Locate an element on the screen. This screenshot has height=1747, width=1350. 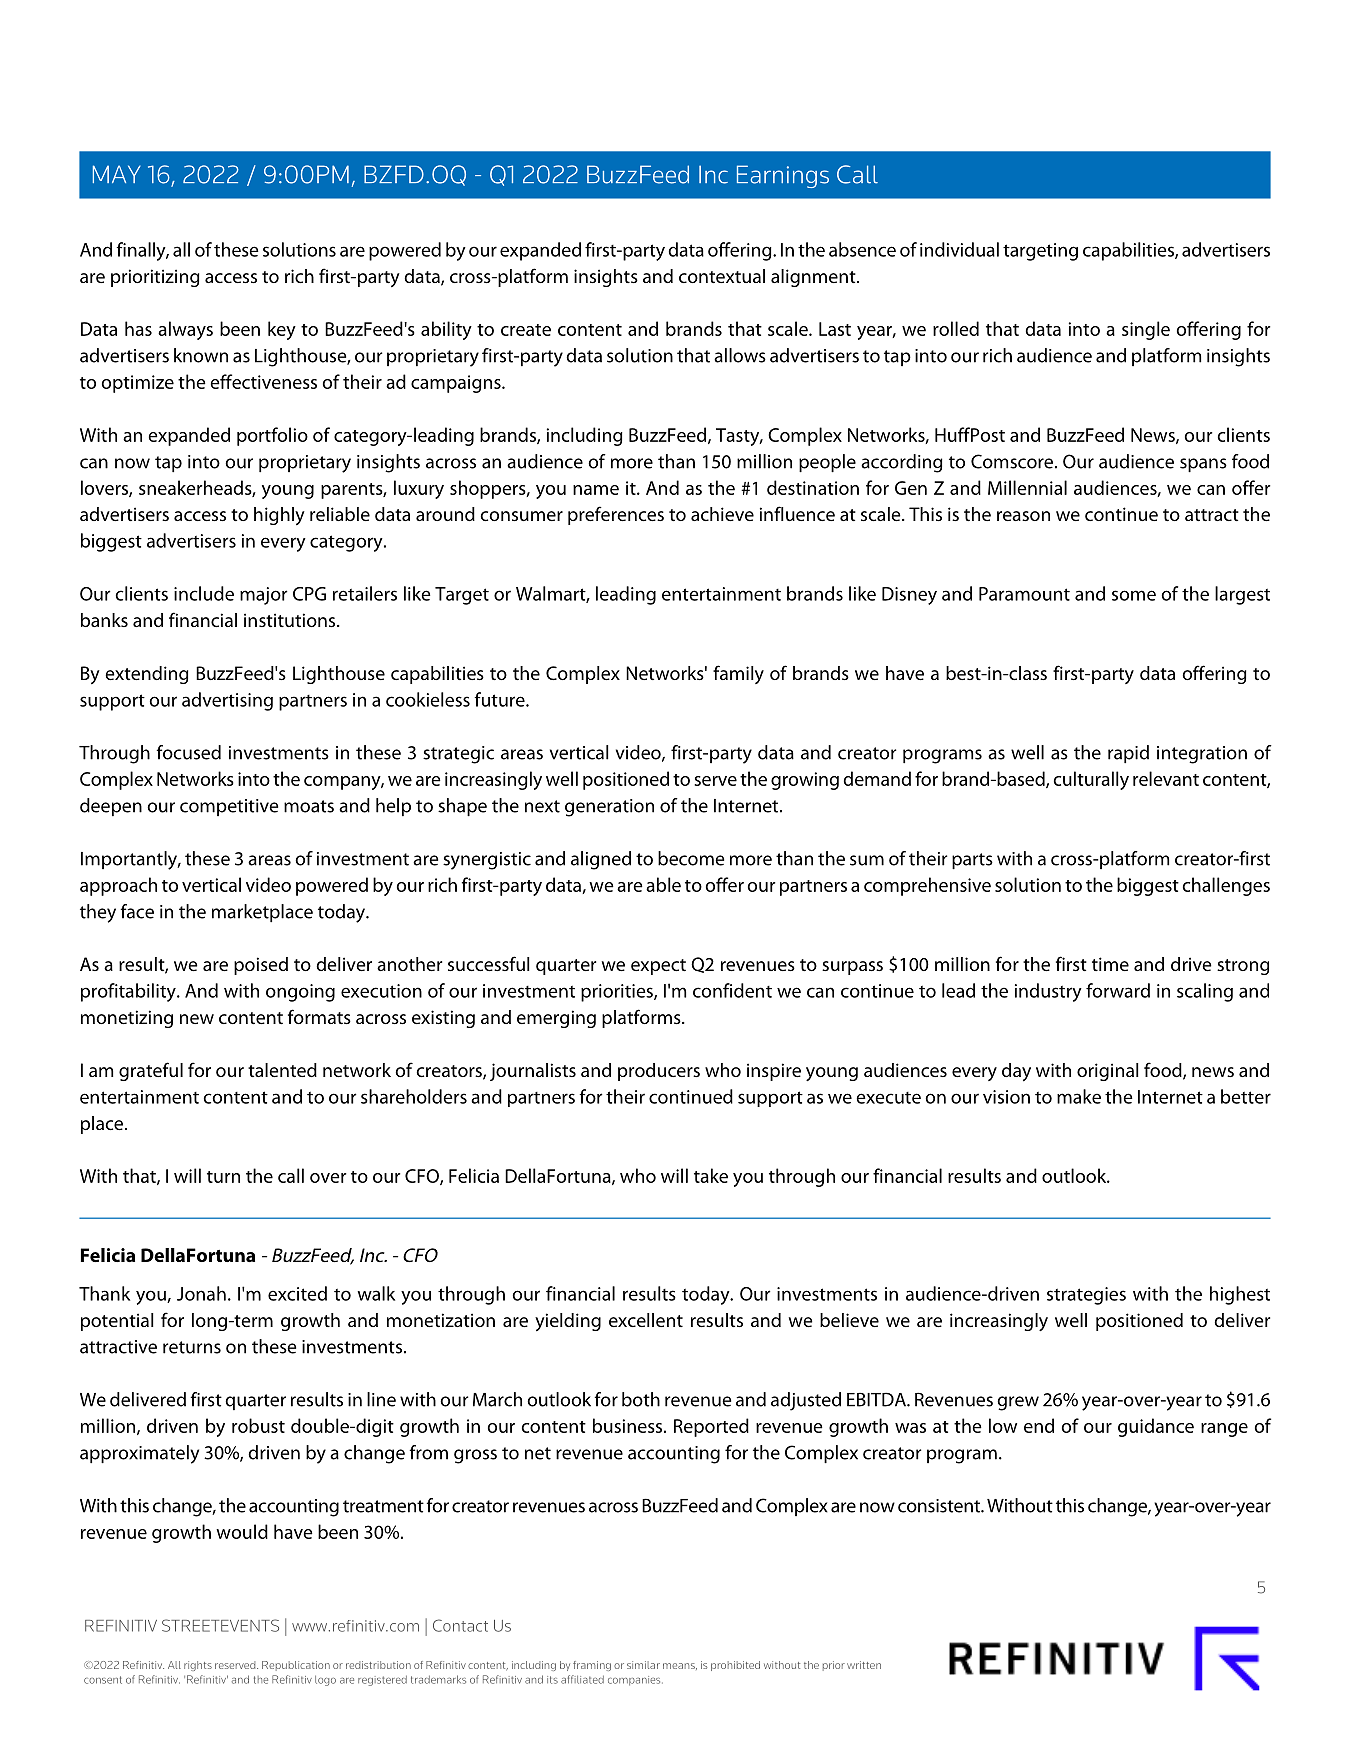
contextual is located at coordinates (722, 276).
